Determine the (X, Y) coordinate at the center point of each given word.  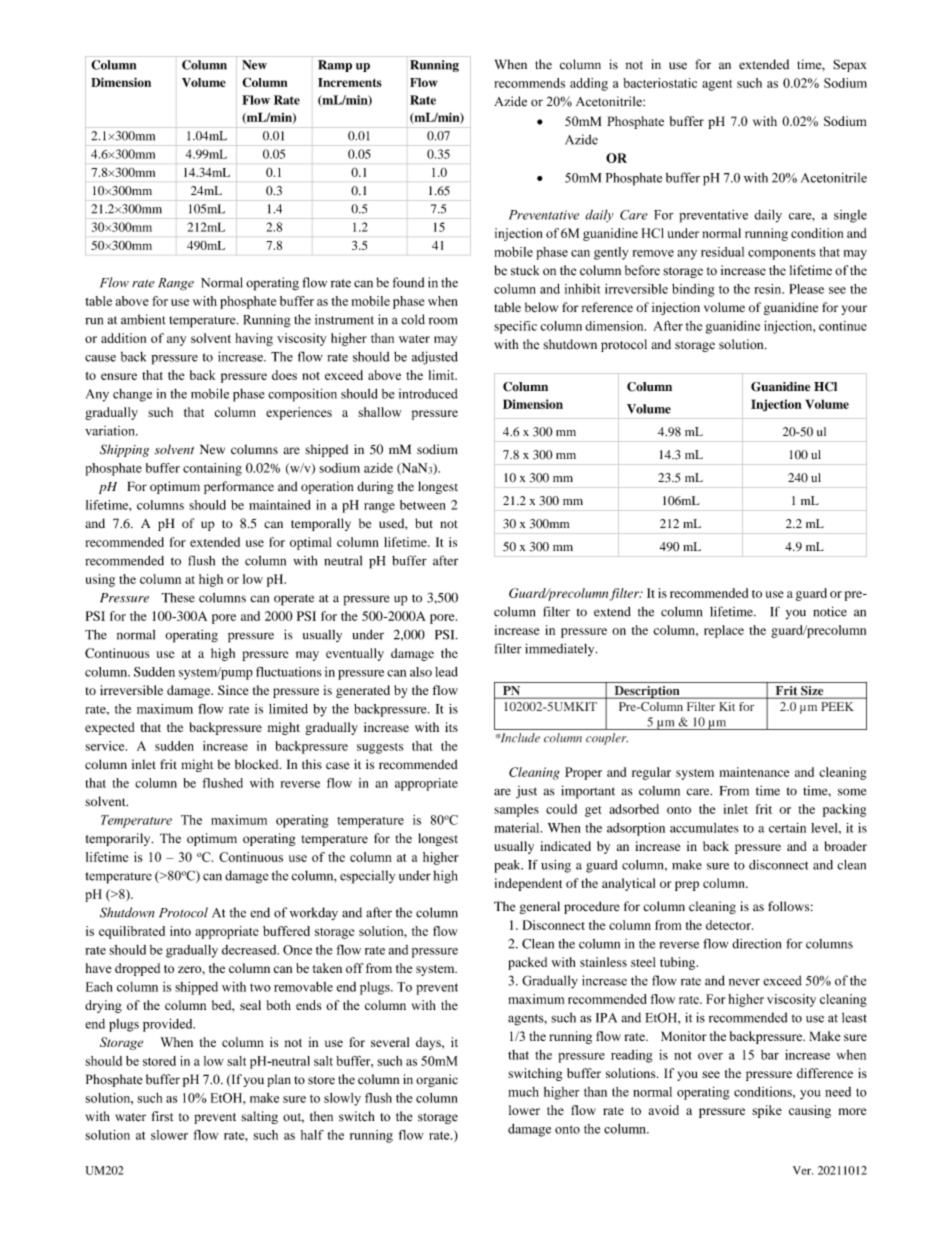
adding (589, 84)
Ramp (335, 66)
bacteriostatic (660, 83)
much (523, 1092)
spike (767, 1111)
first (162, 1116)
